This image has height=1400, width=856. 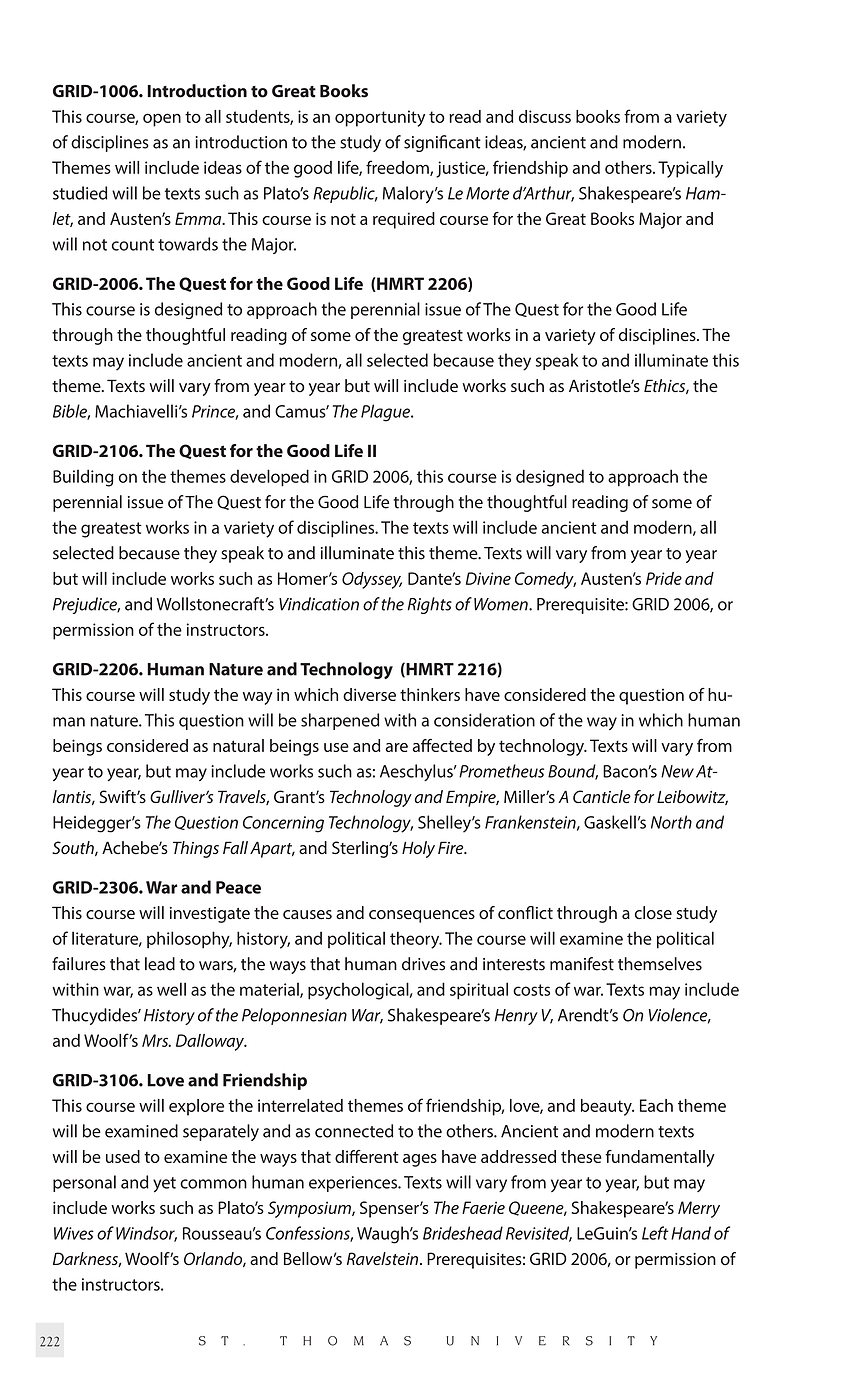 I want to click on open, so click(x=162, y=120).
